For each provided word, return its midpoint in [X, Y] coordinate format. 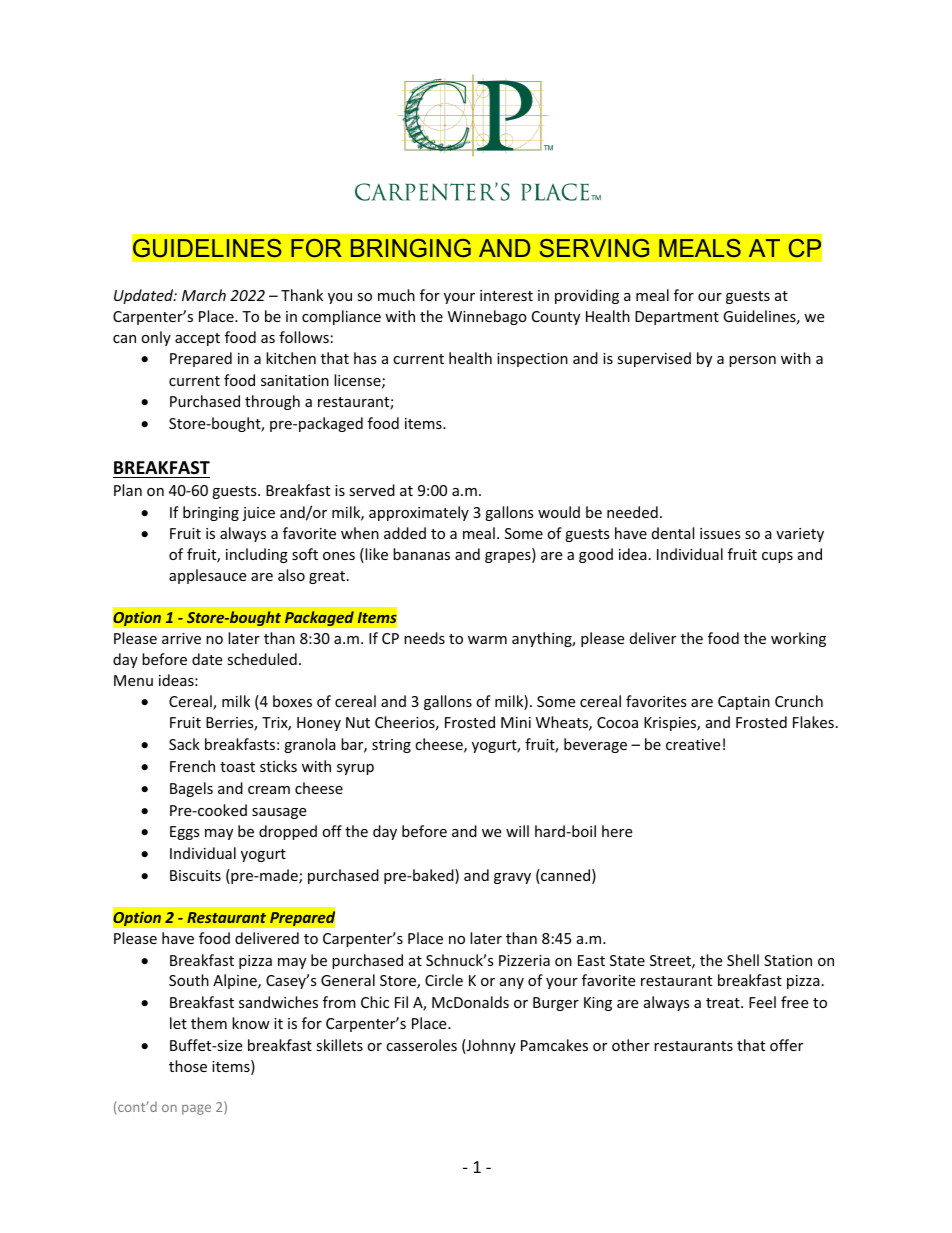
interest [506, 295]
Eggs [185, 833]
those [188, 1066]
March [204, 295]
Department [677, 318]
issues [720, 533]
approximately [419, 513]
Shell [743, 960]
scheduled [262, 659]
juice [258, 514]
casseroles [421, 1045]
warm [487, 640]
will [517, 831]
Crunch [799, 701]
